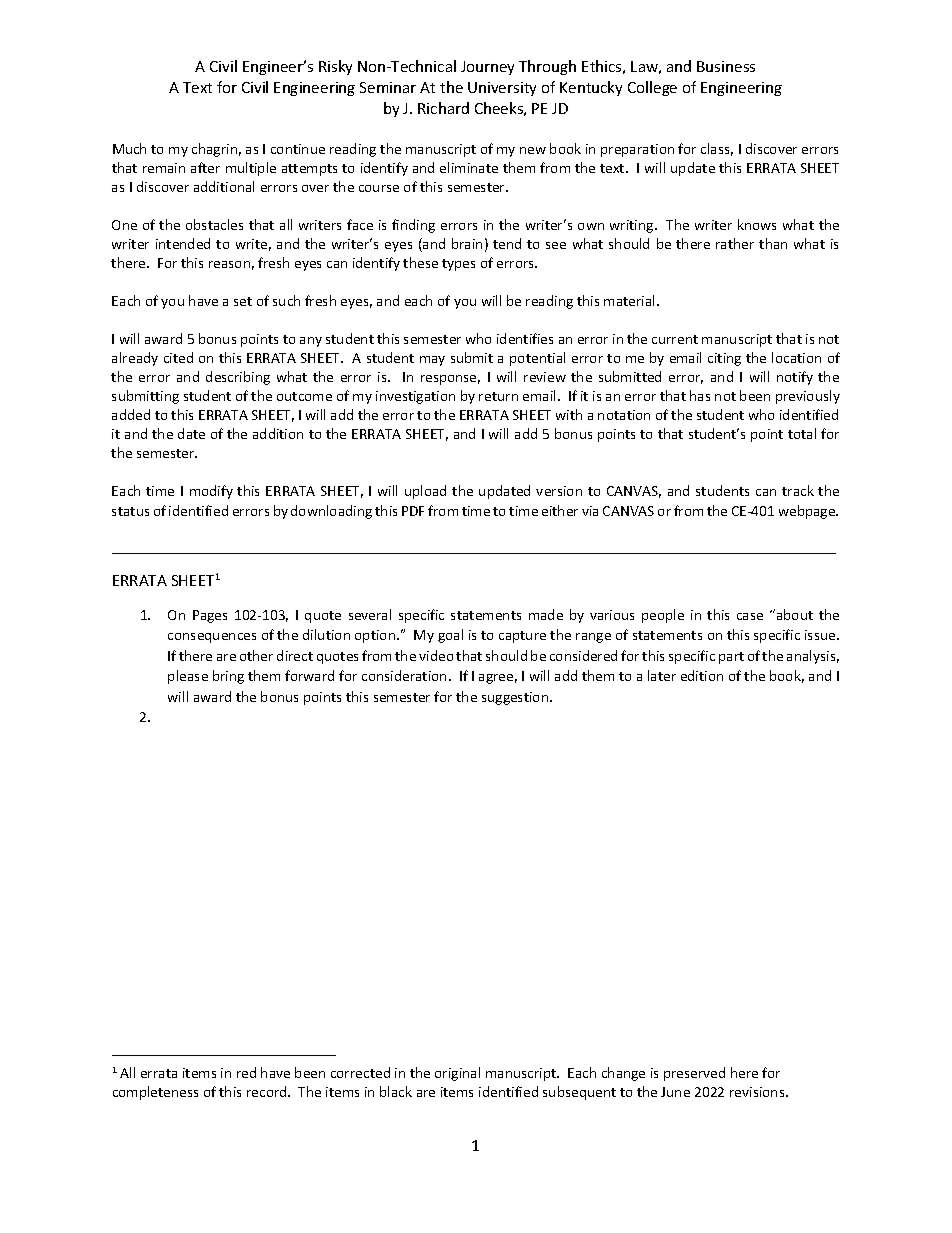 This page has width=952, height=1233. What do you see at coordinates (238, 378) in the page?
I see `describing` at bounding box center [238, 378].
